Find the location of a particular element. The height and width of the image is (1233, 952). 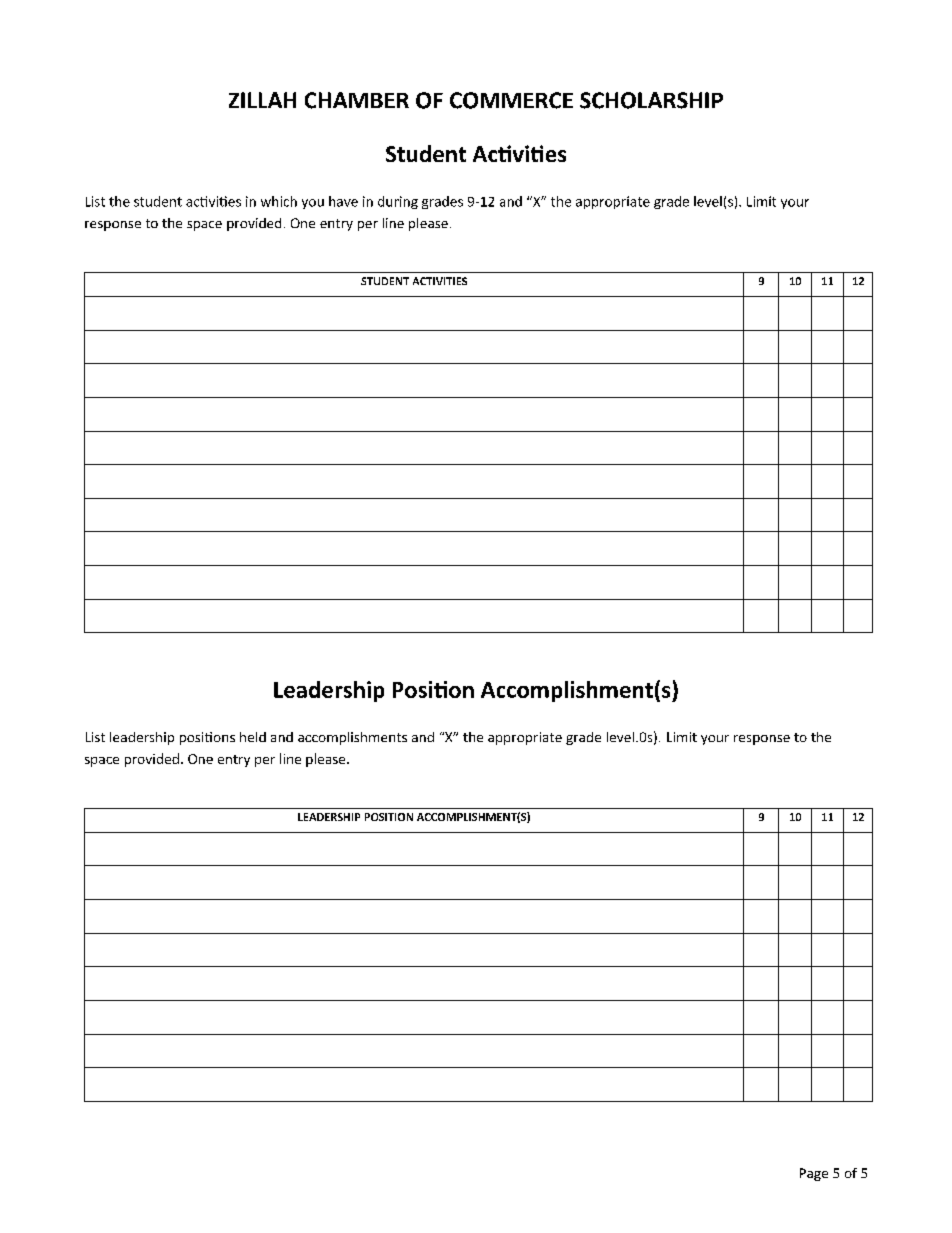

have is located at coordinates (343, 201).
